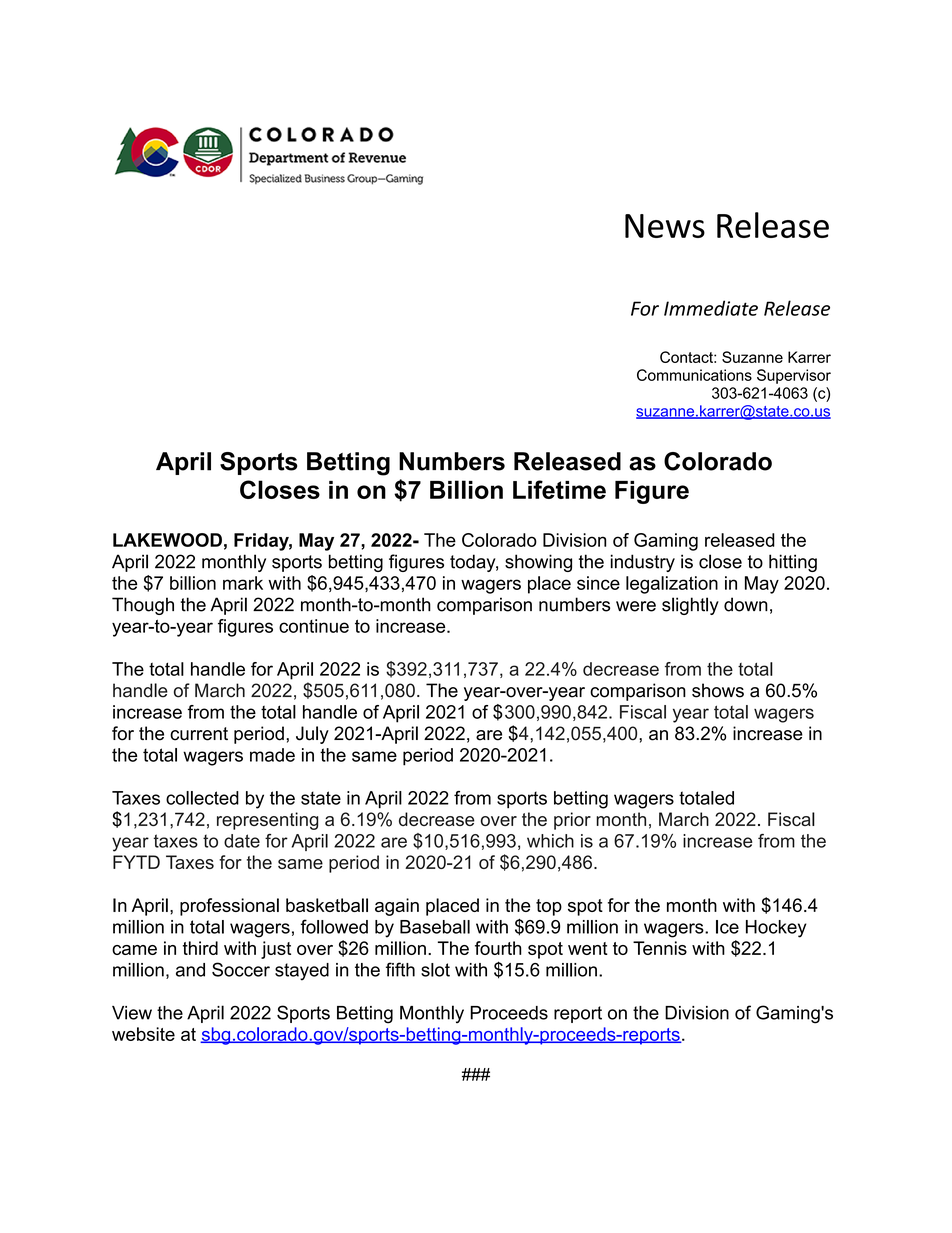  I want to click on Soccer, so click(241, 969).
